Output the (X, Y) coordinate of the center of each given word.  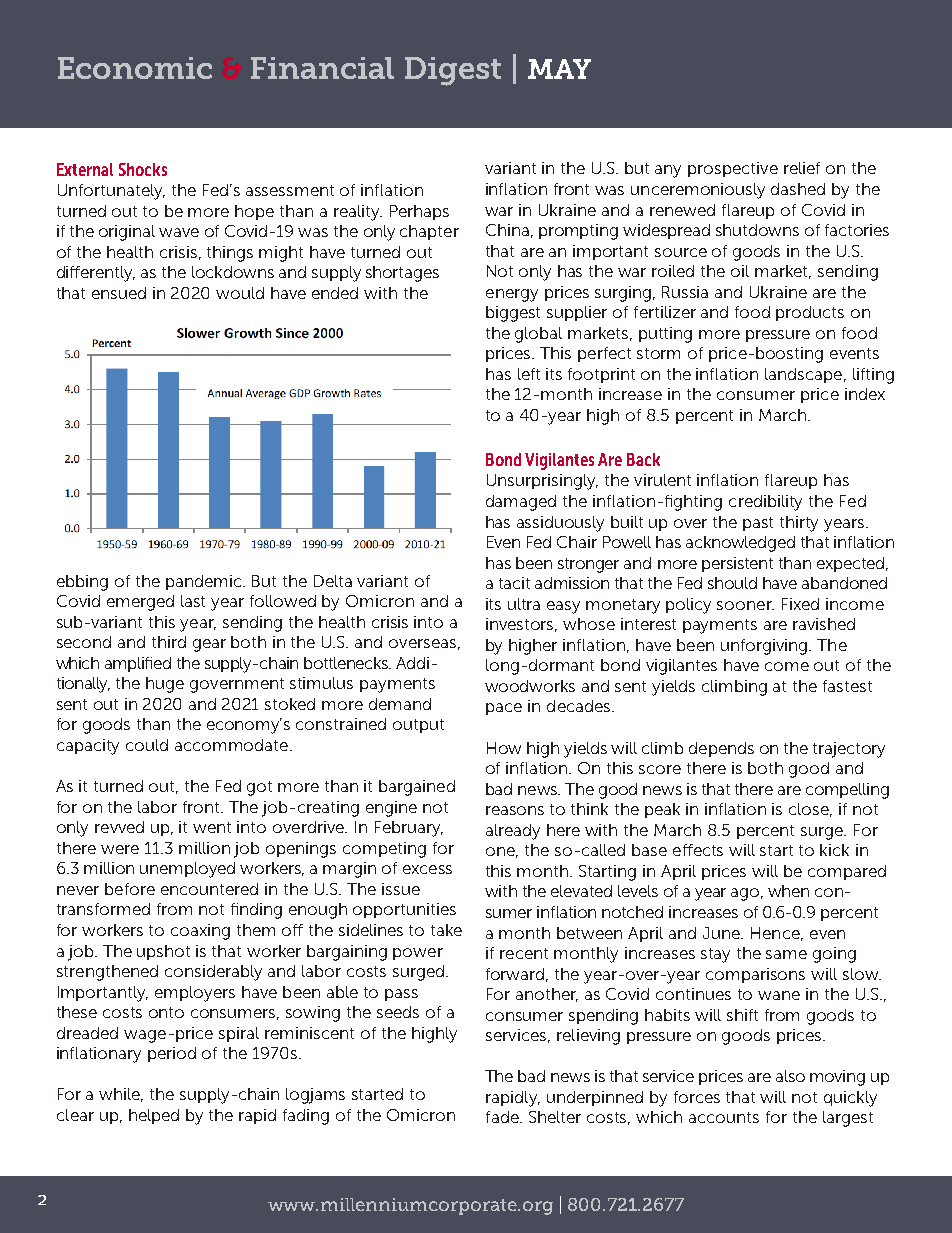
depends (721, 749)
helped (154, 1116)
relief (802, 168)
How (504, 748)
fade (503, 1117)
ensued (119, 293)
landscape (803, 375)
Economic (135, 68)
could (147, 745)
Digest (453, 71)
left (529, 374)
